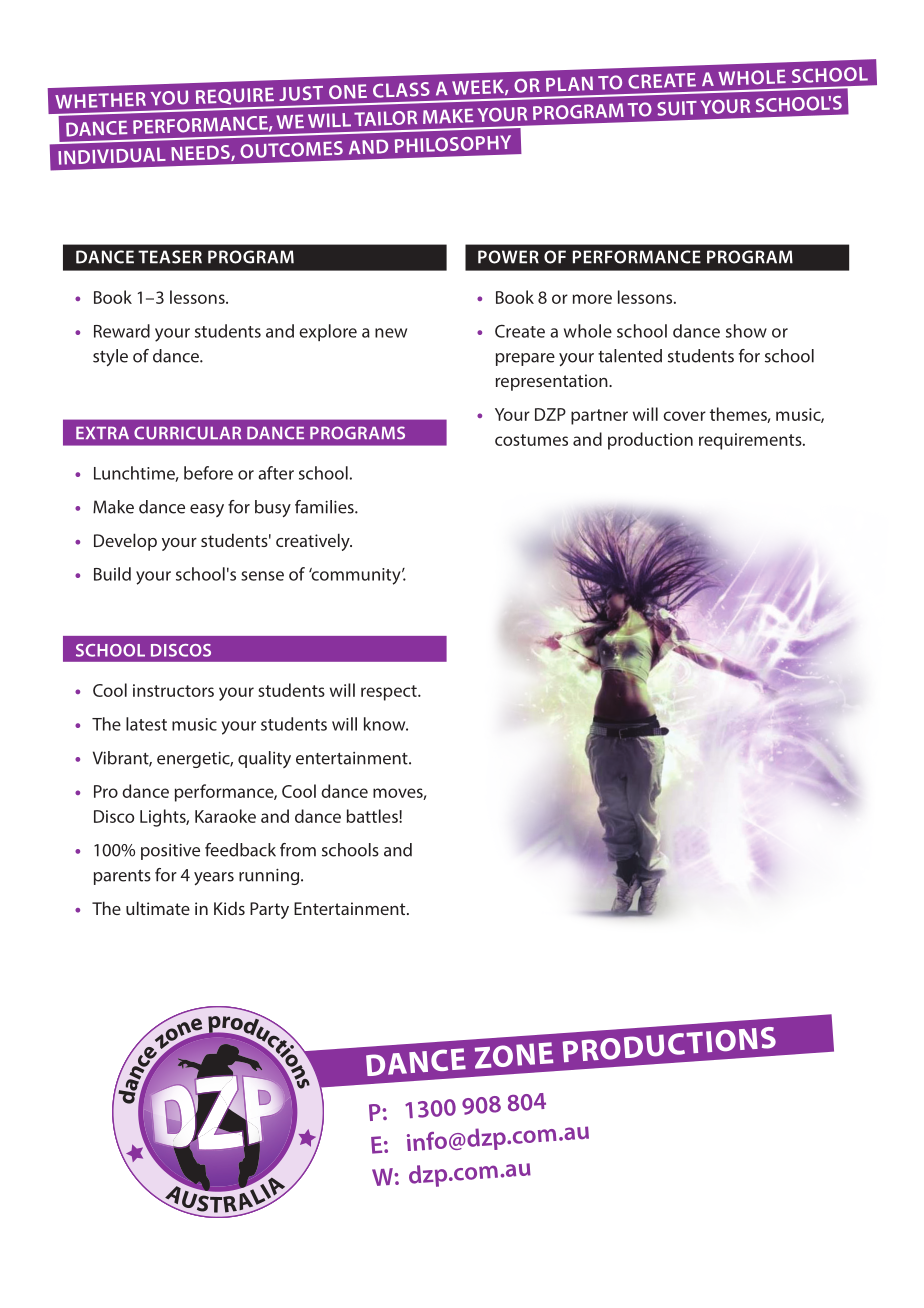 The height and width of the page is (1308, 924). I want to click on more, so click(592, 299).
